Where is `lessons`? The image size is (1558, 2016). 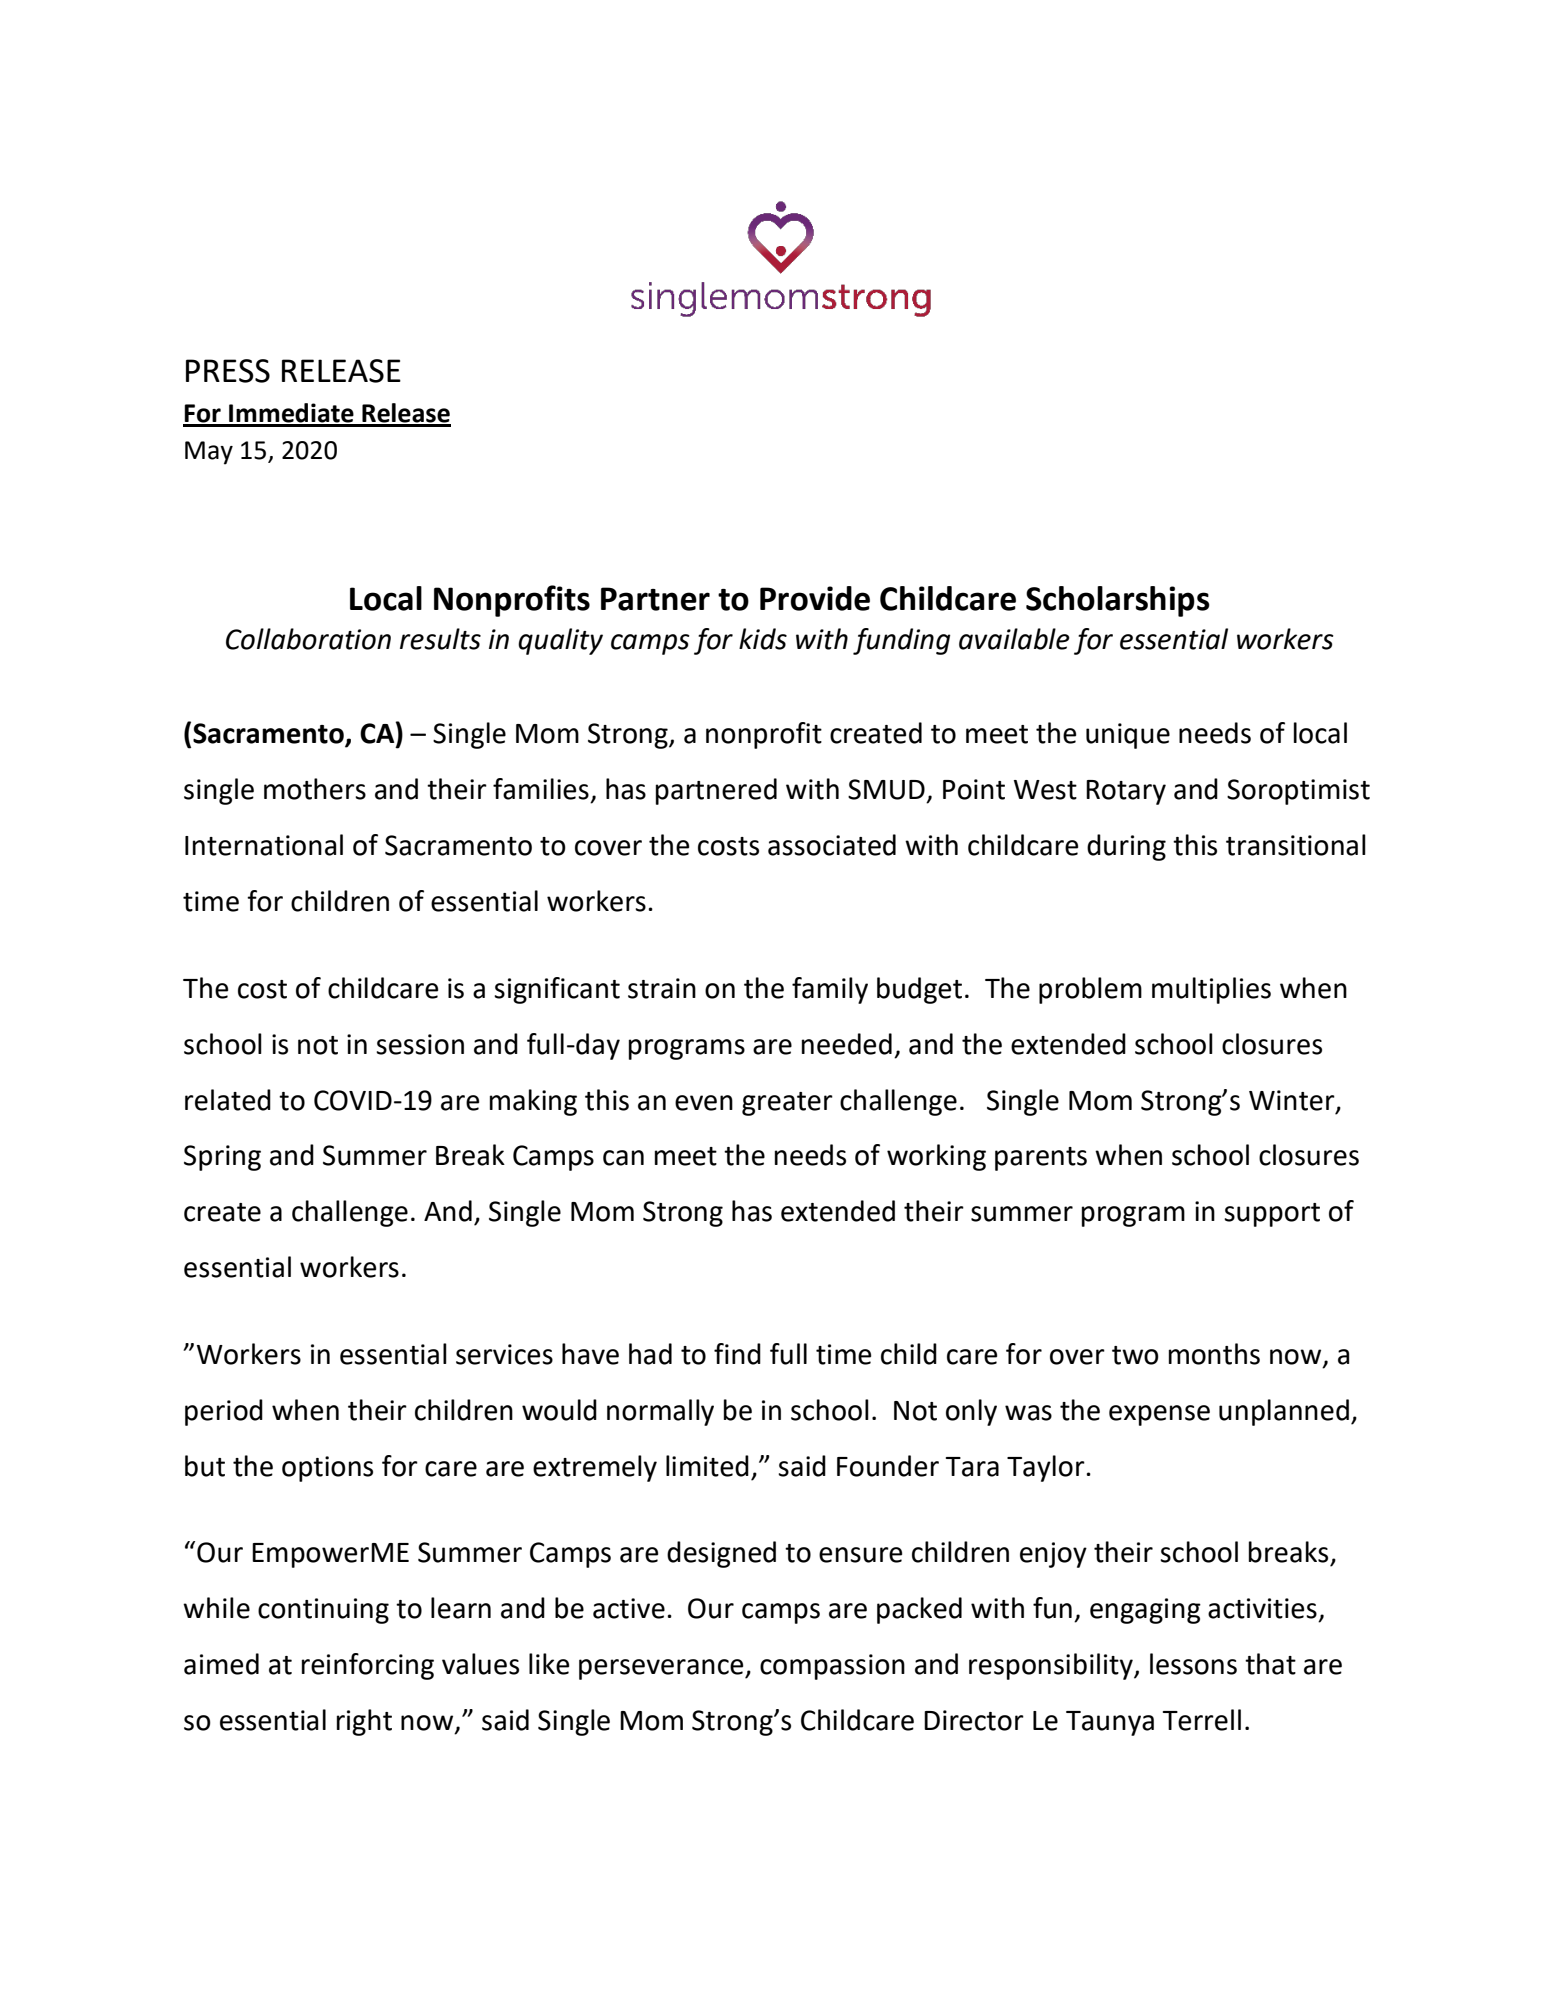 lessons is located at coordinates (1193, 1664).
